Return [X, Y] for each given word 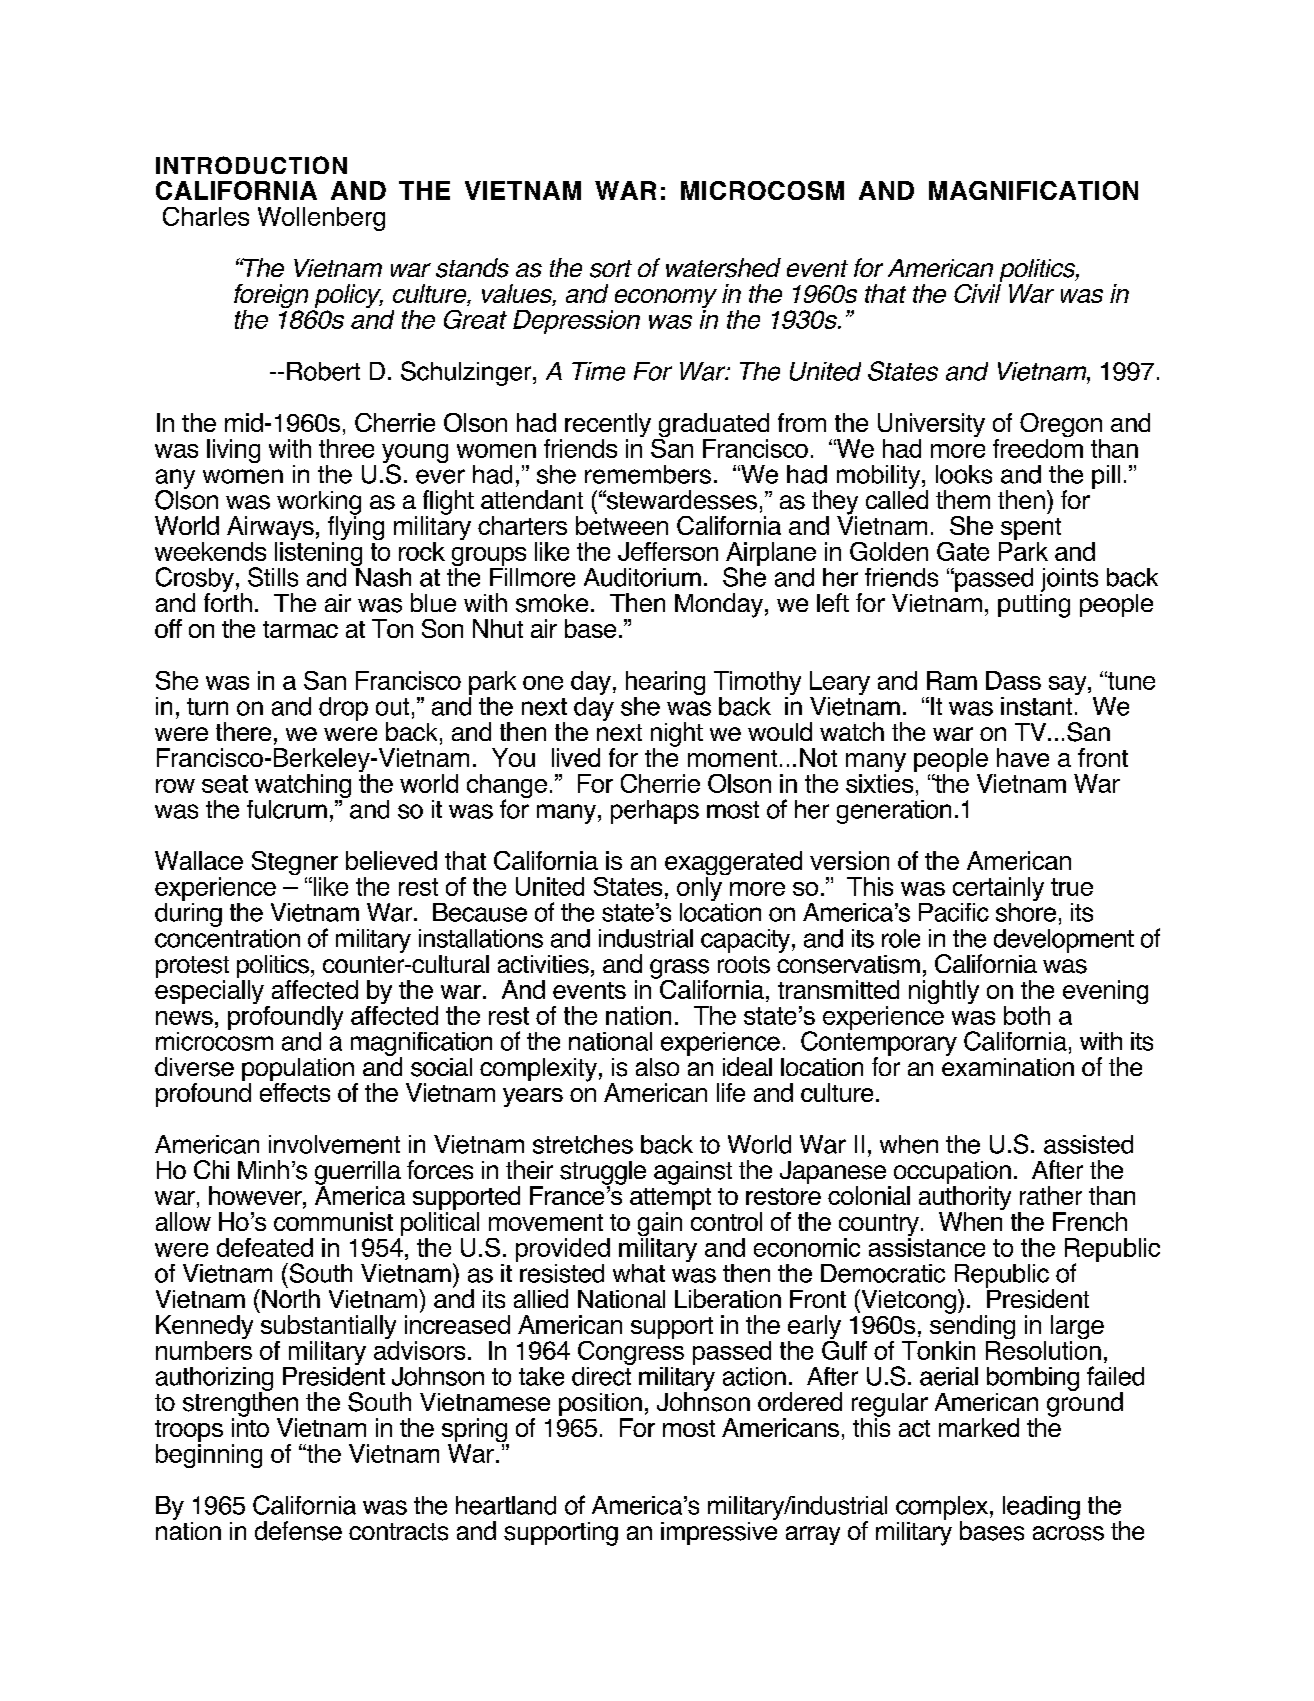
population [299, 1071]
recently [608, 426]
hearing [665, 684]
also [657, 1067]
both [1027, 1015]
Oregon [1061, 426]
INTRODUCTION [251, 165]
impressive [719, 1532]
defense [298, 1531]
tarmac [300, 629]
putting [1034, 604]
